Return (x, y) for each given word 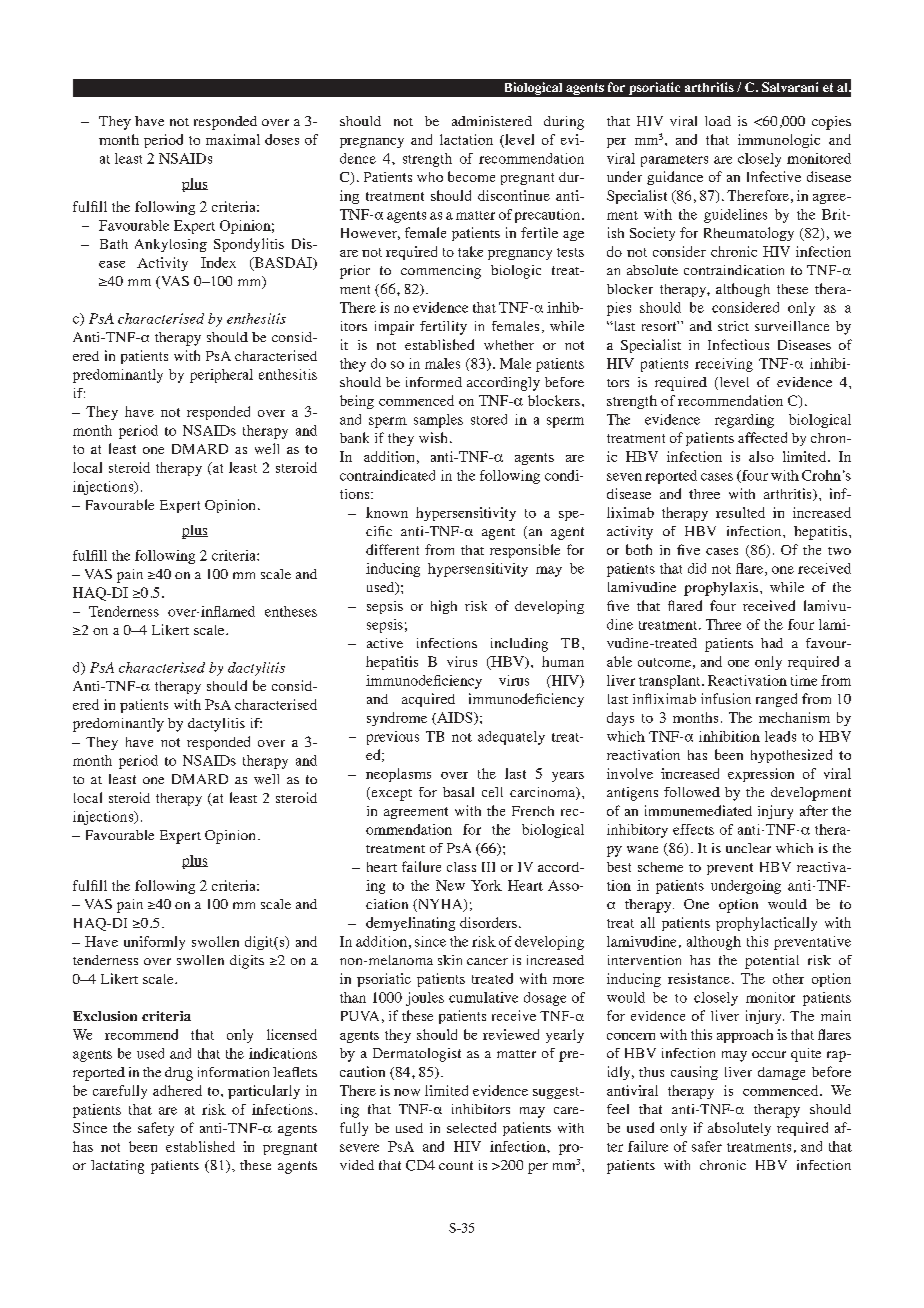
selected (471, 1127)
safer (707, 1146)
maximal (233, 139)
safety (156, 1129)
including (519, 645)
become (471, 176)
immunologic (779, 141)
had (772, 643)
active (385, 643)
